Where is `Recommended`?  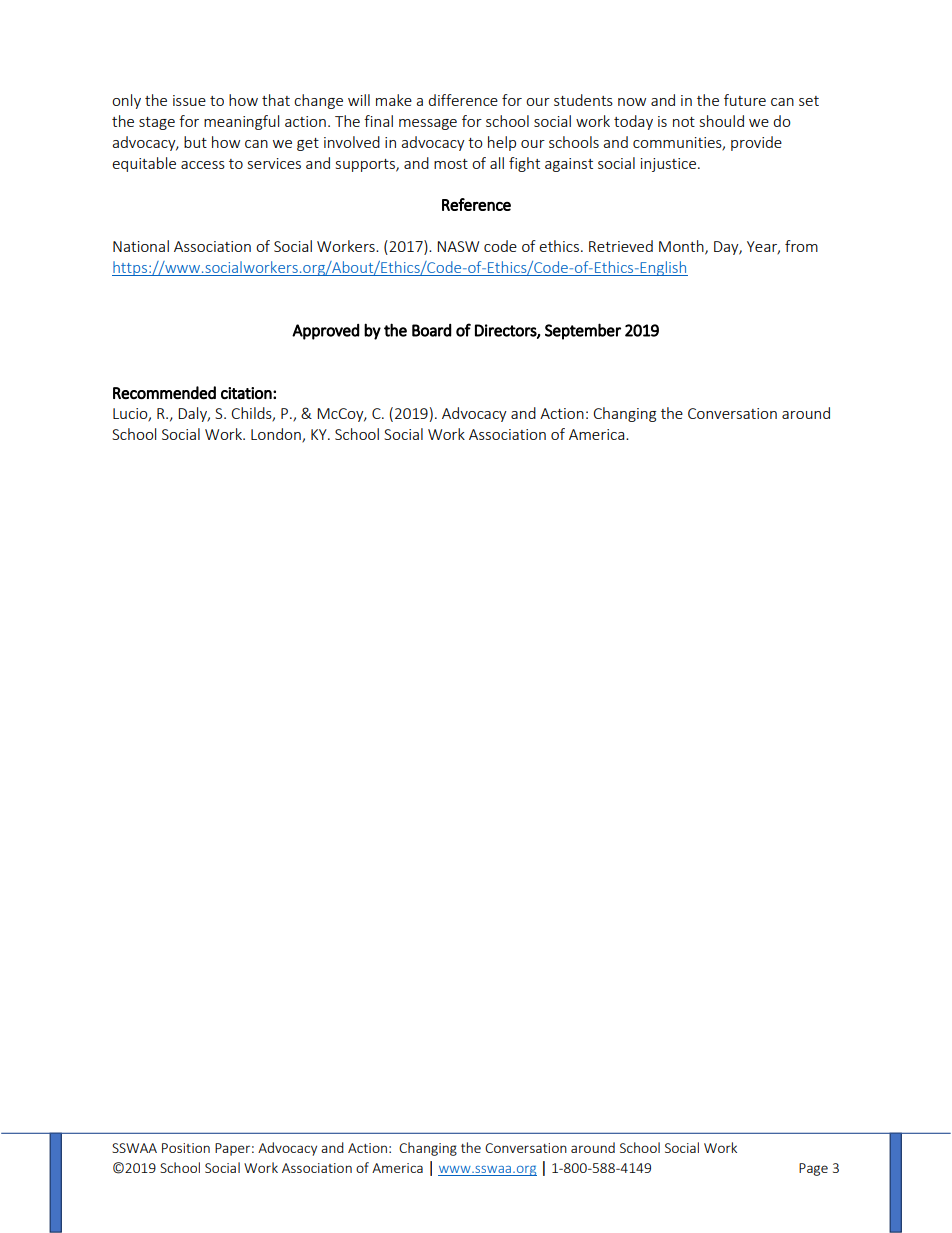
Recommended is located at coordinates (164, 392).
